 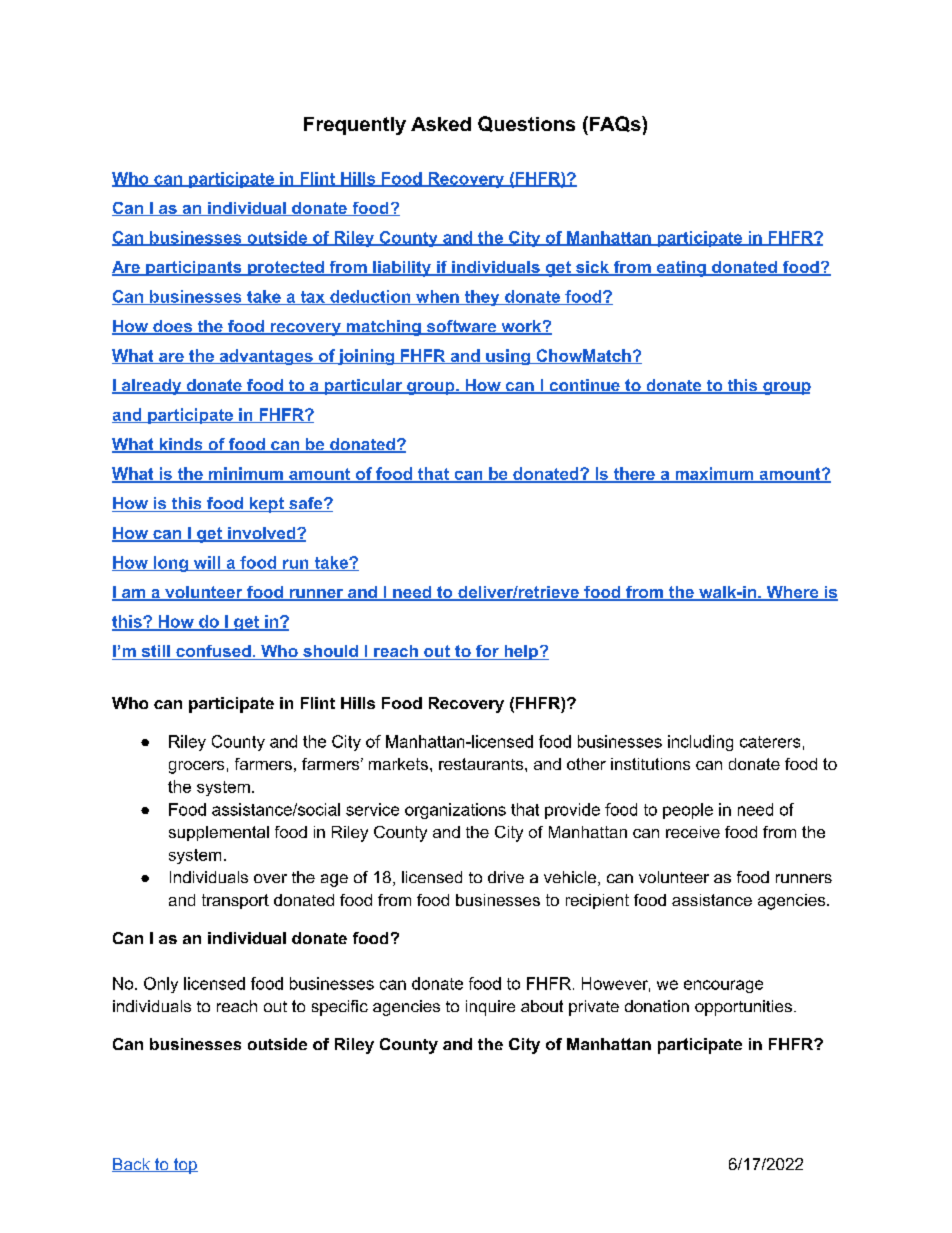 I want to click on eating, so click(x=681, y=269).
